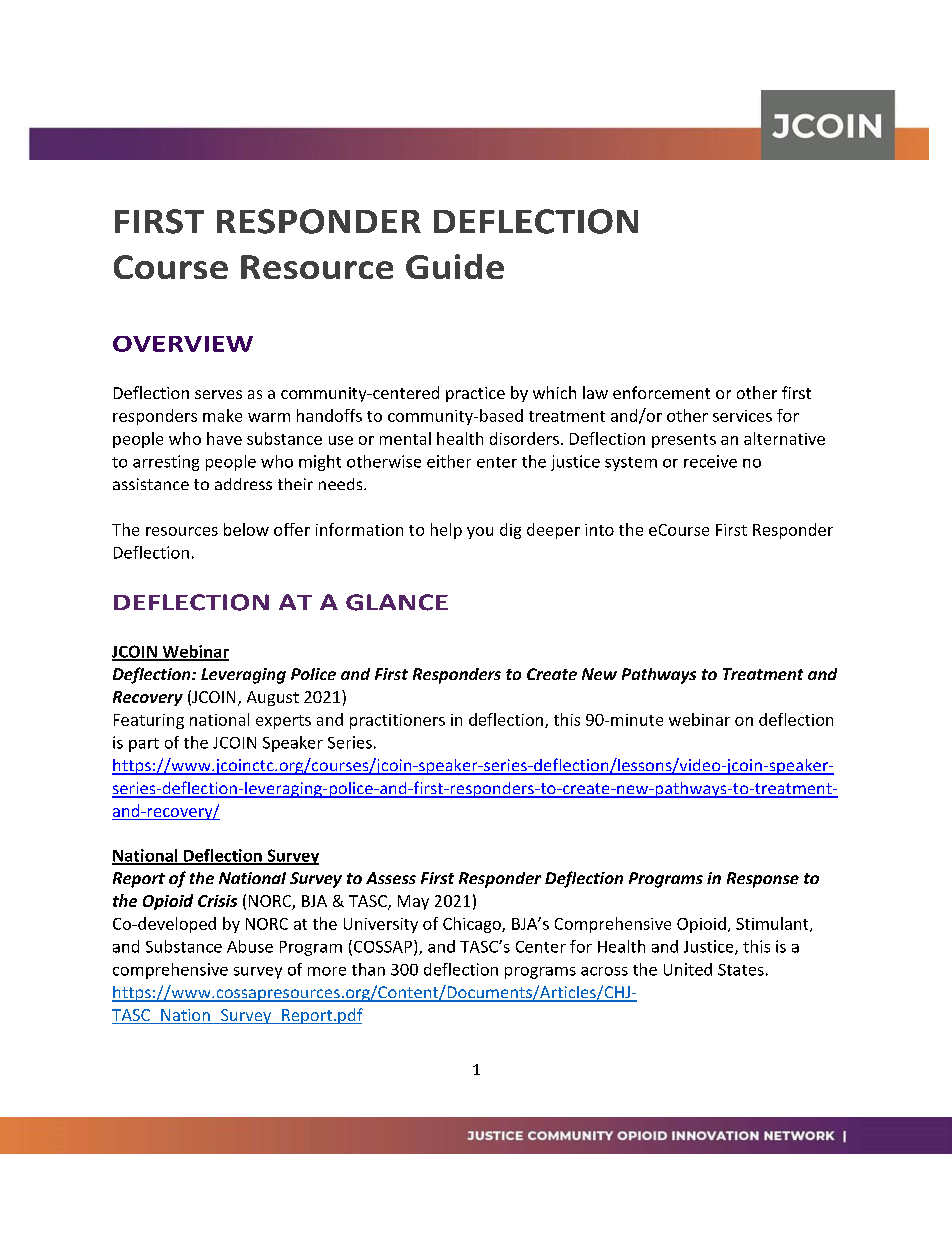 The image size is (952, 1233). I want to click on GLANCE, so click(397, 602).
